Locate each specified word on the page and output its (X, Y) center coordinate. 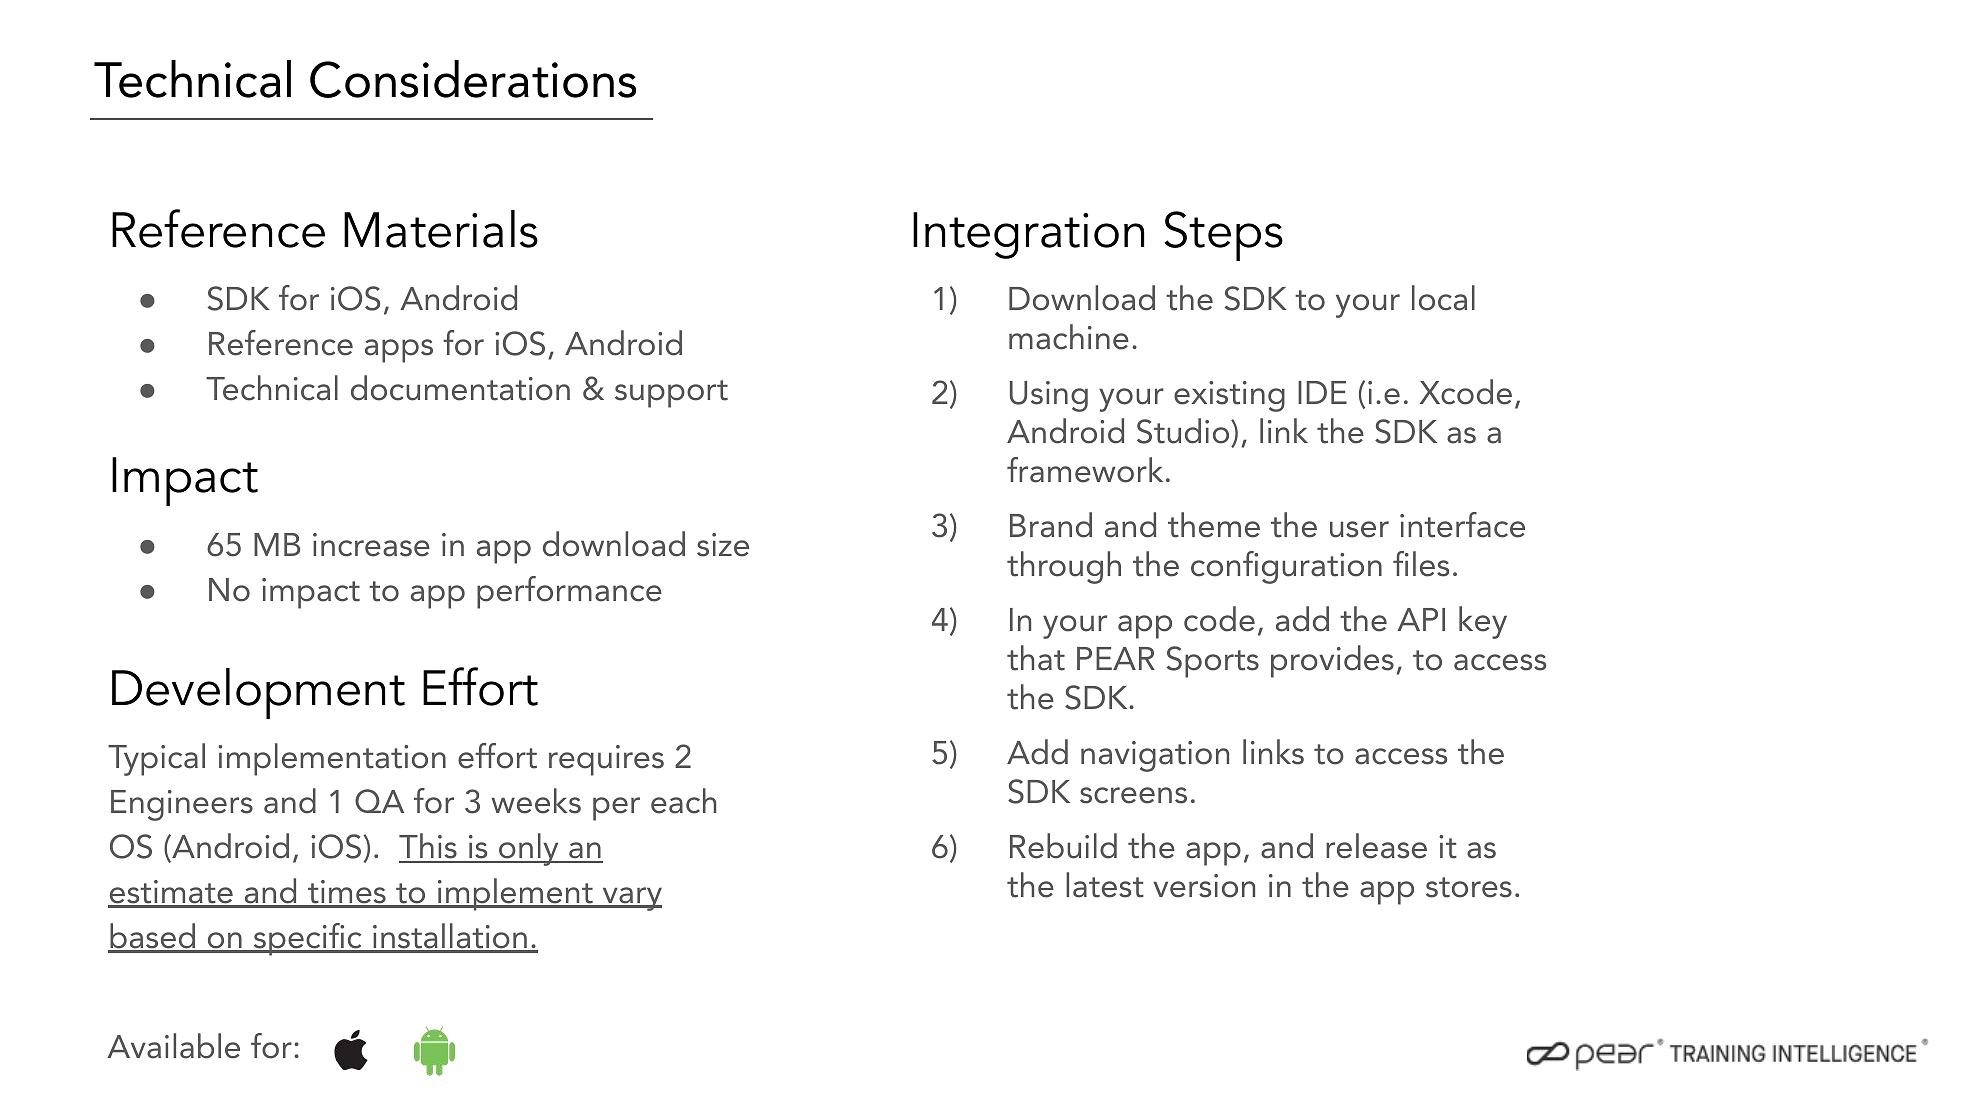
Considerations (473, 79)
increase (371, 545)
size (723, 545)
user (1359, 529)
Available (173, 1046)
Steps (1223, 236)
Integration (1028, 235)
